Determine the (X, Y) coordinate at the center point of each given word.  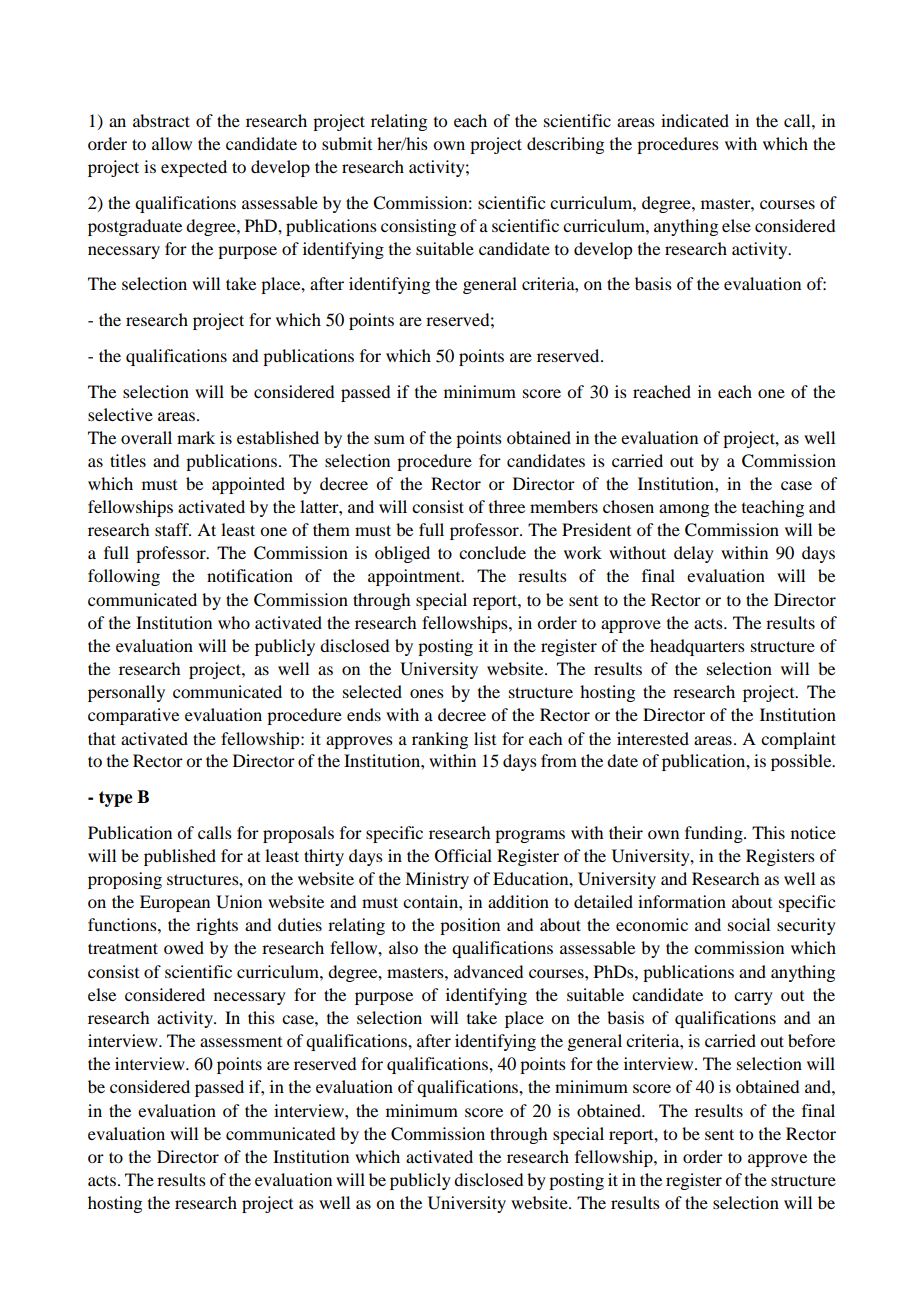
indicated (695, 120)
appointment (415, 577)
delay (694, 554)
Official (463, 856)
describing (565, 145)
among (684, 510)
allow (172, 143)
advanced (488, 971)
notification (250, 575)
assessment (241, 1042)
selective (120, 414)
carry (753, 998)
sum (389, 439)
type (116, 799)
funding (715, 834)
